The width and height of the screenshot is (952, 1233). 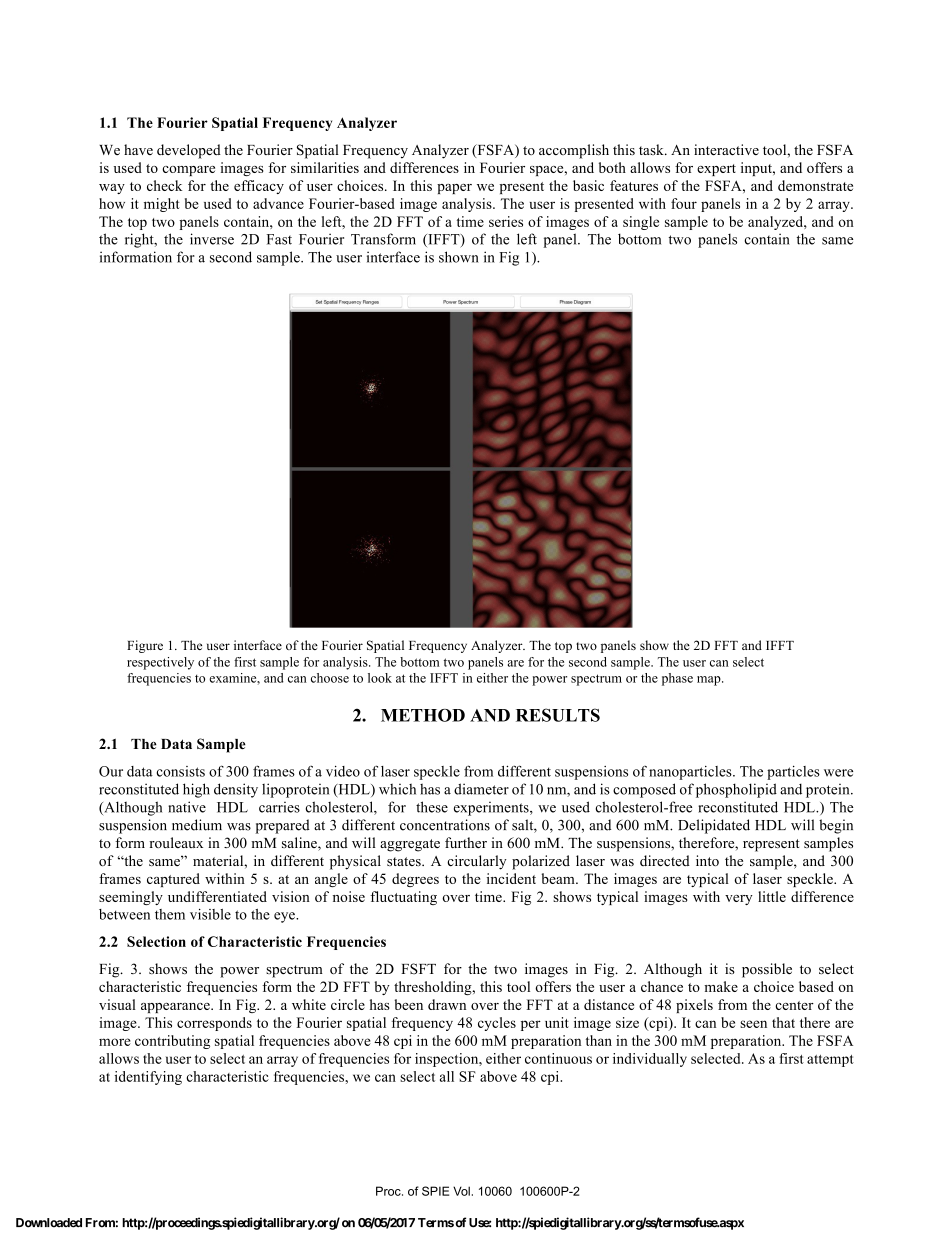 What do you see at coordinates (830, 1061) in the screenshot?
I see `attempt` at bounding box center [830, 1061].
